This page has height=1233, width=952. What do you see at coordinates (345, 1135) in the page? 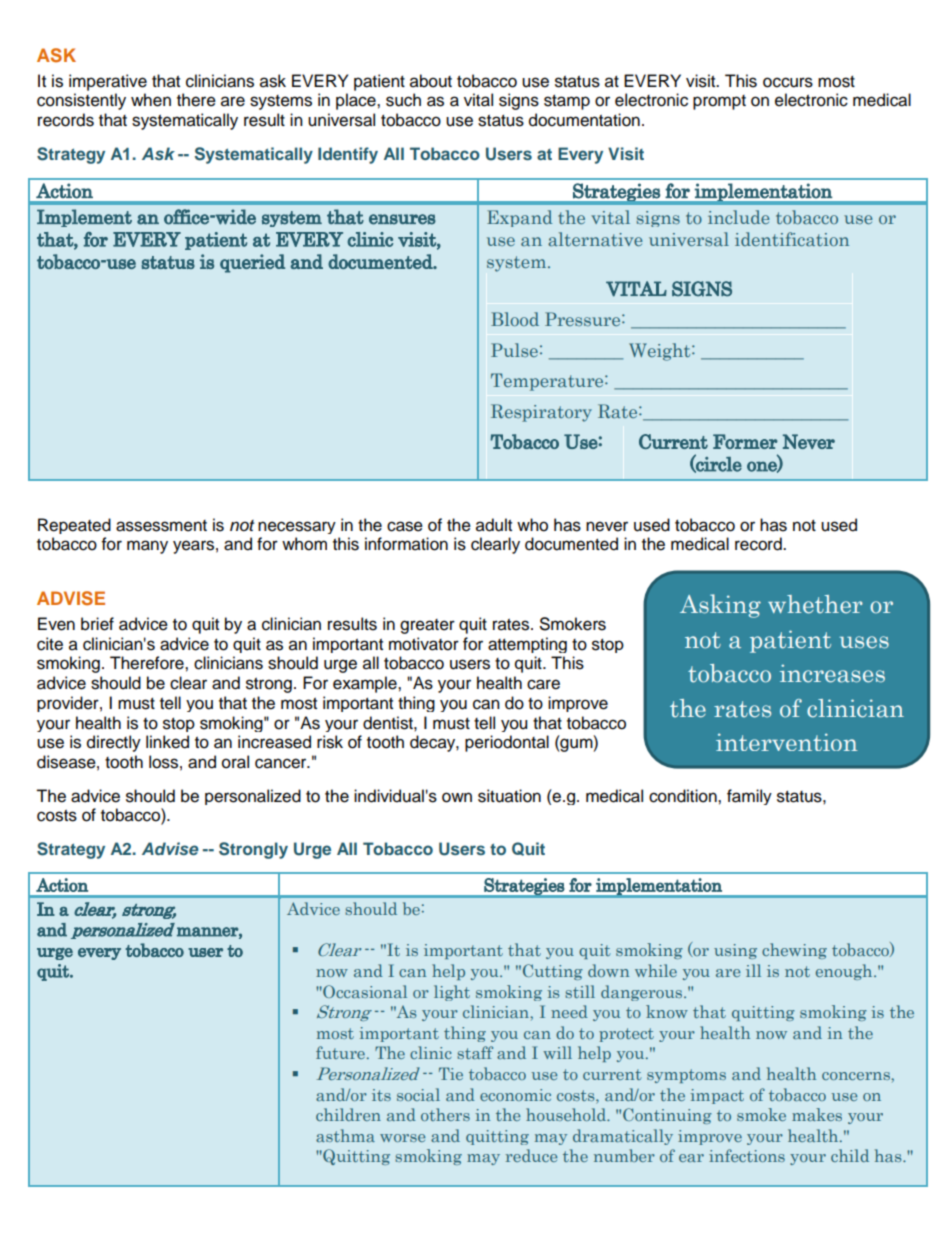
I see `asthma` at bounding box center [345, 1135].
